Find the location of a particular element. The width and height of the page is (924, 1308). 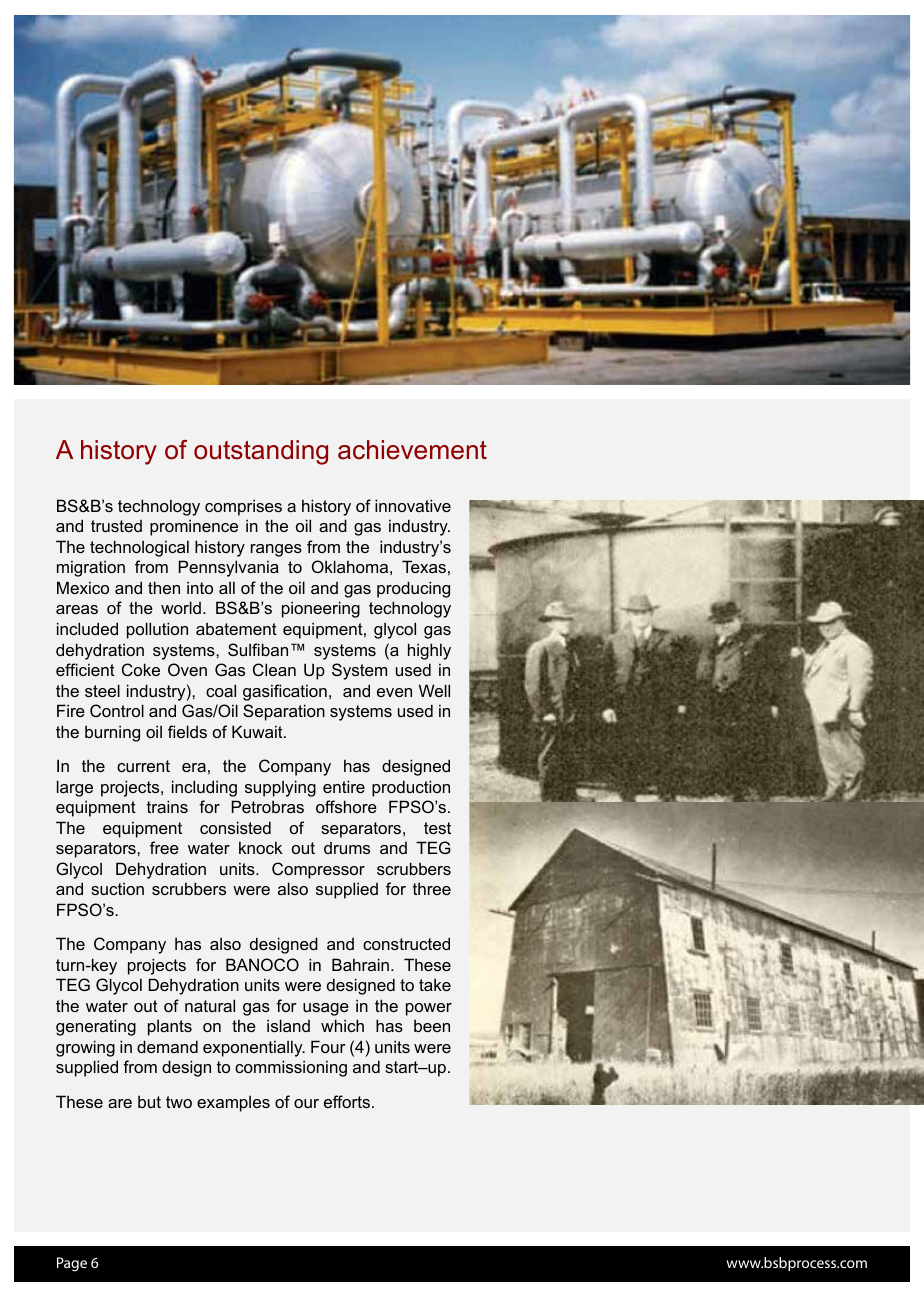

knock is located at coordinates (260, 847).
